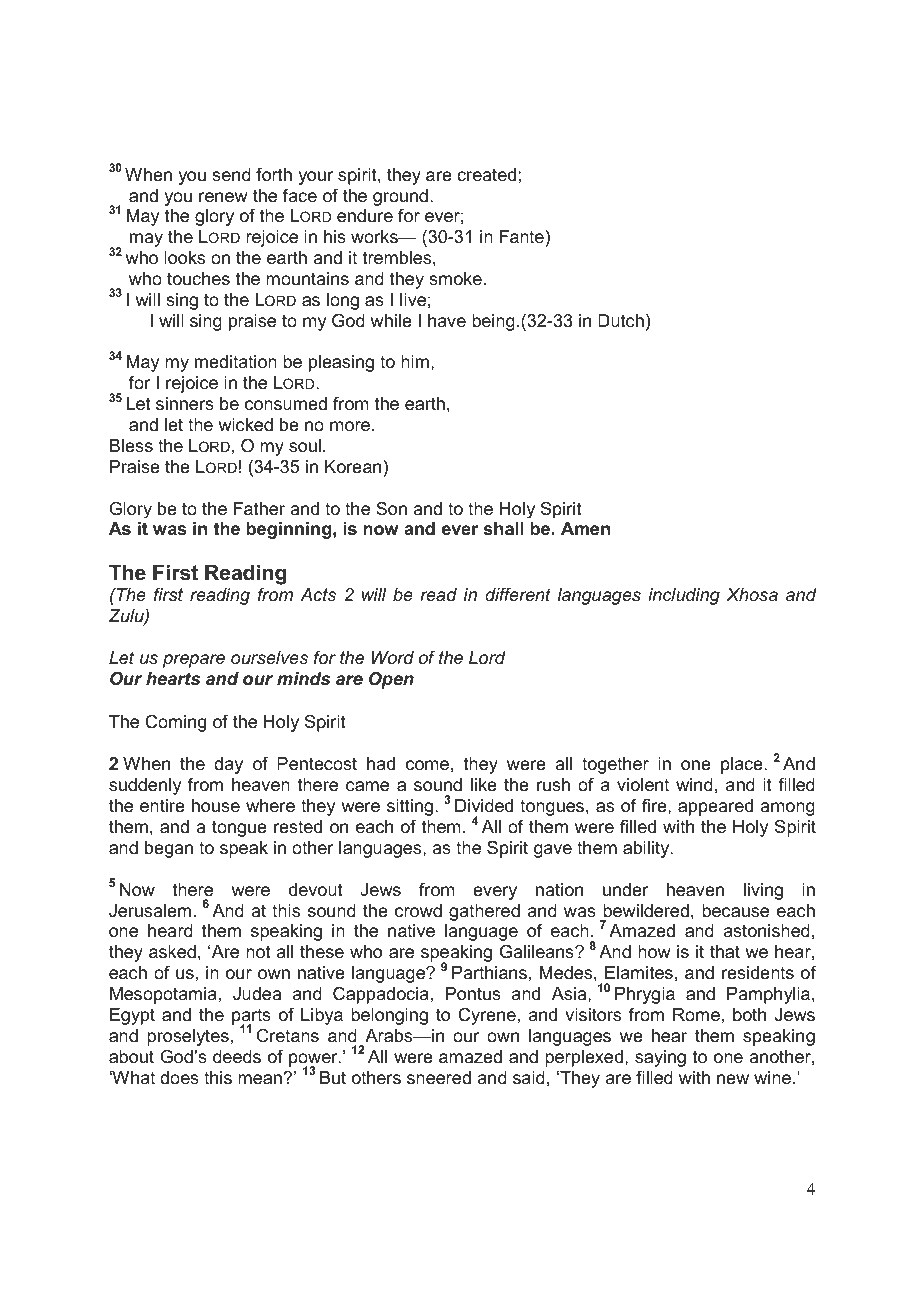  What do you see at coordinates (660, 1058) in the page?
I see `saying` at bounding box center [660, 1058].
